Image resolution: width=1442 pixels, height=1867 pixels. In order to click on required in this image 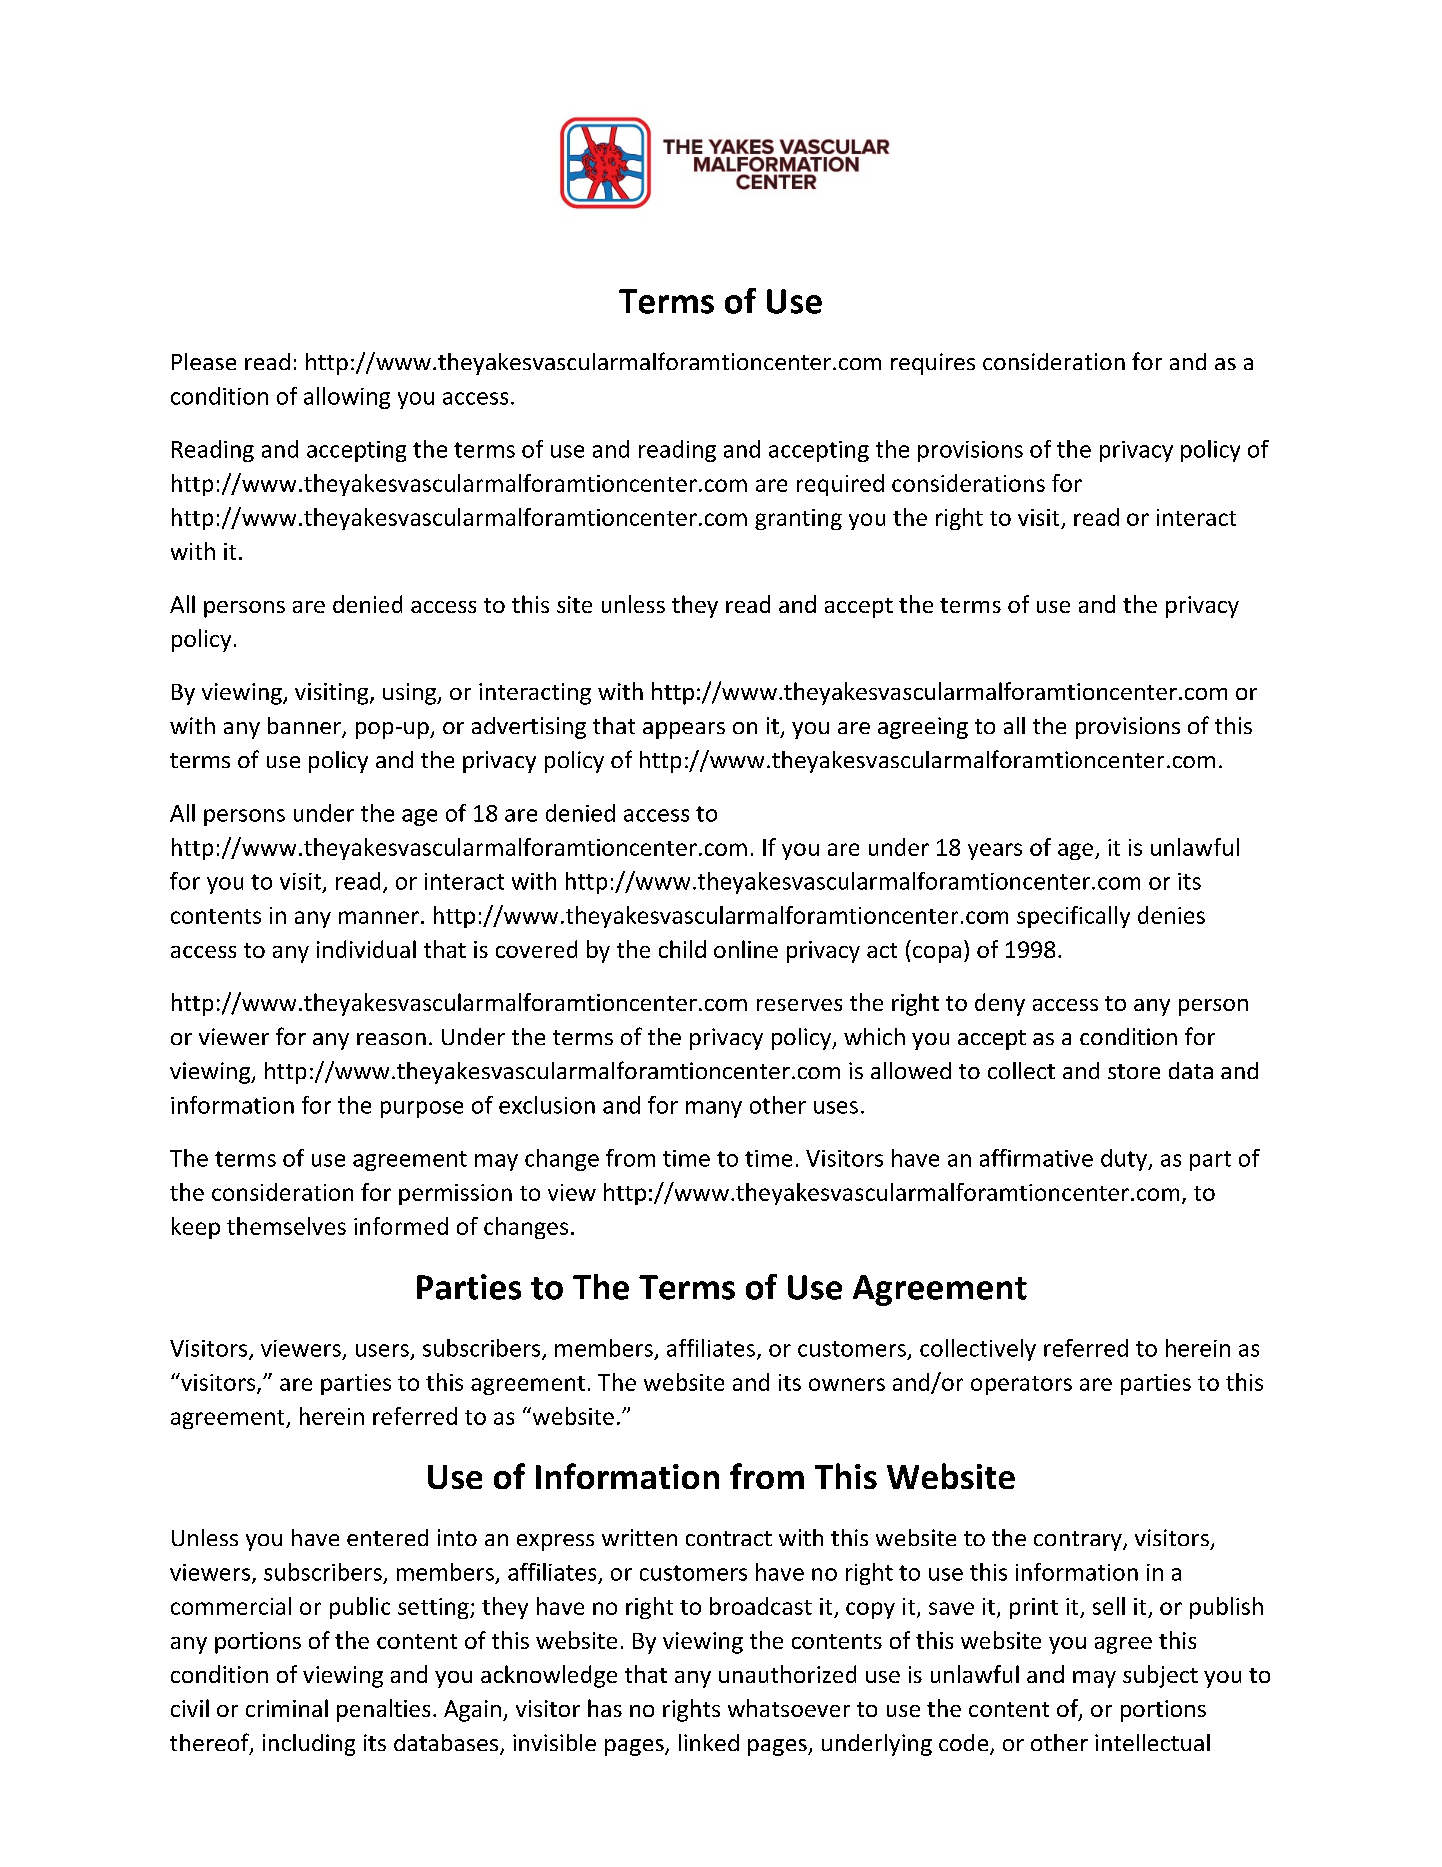, I will do `click(840, 485)`.
